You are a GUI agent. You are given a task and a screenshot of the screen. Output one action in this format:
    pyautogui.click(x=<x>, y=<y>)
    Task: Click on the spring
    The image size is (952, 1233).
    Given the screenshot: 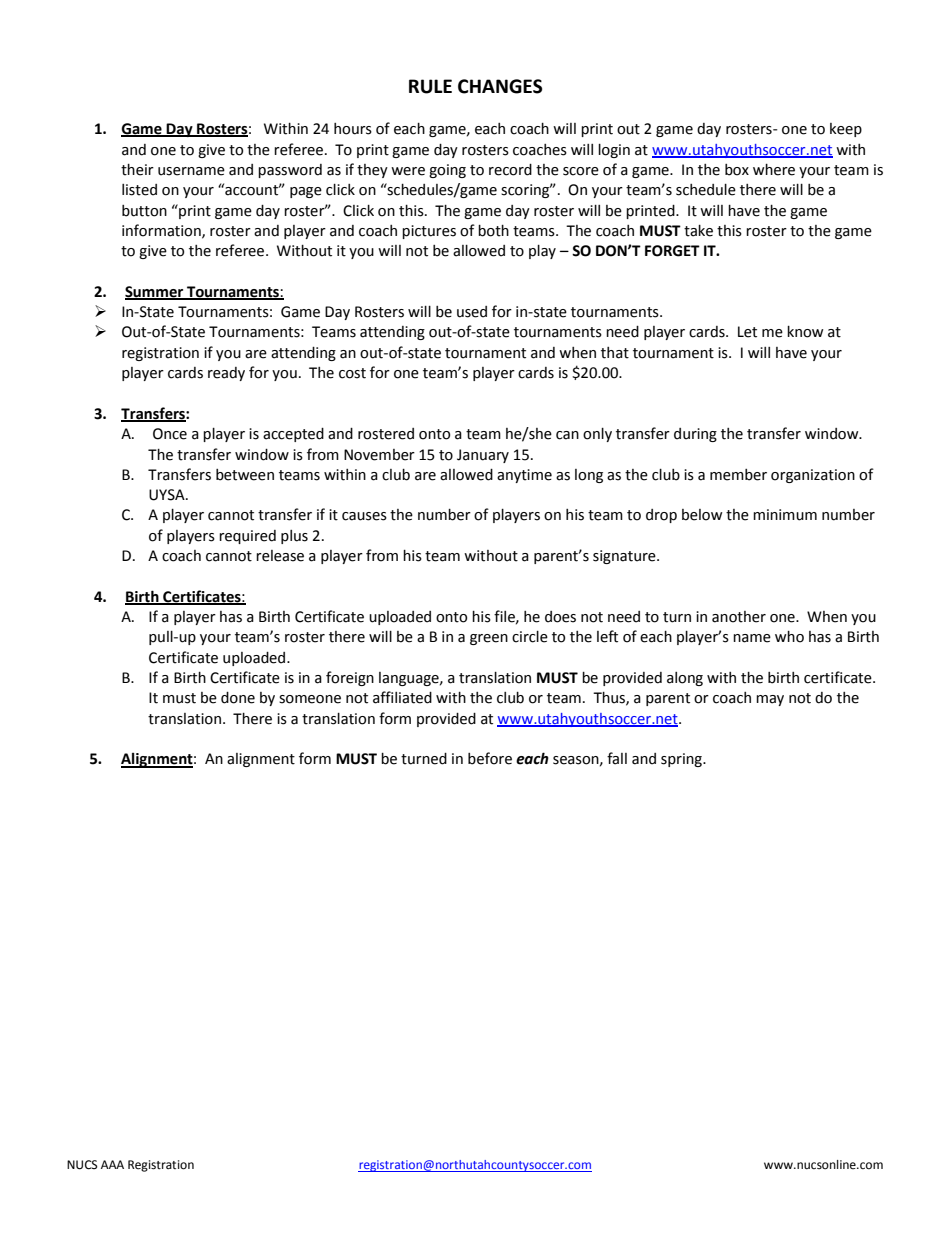 What is the action you would take?
    pyautogui.click(x=682, y=760)
